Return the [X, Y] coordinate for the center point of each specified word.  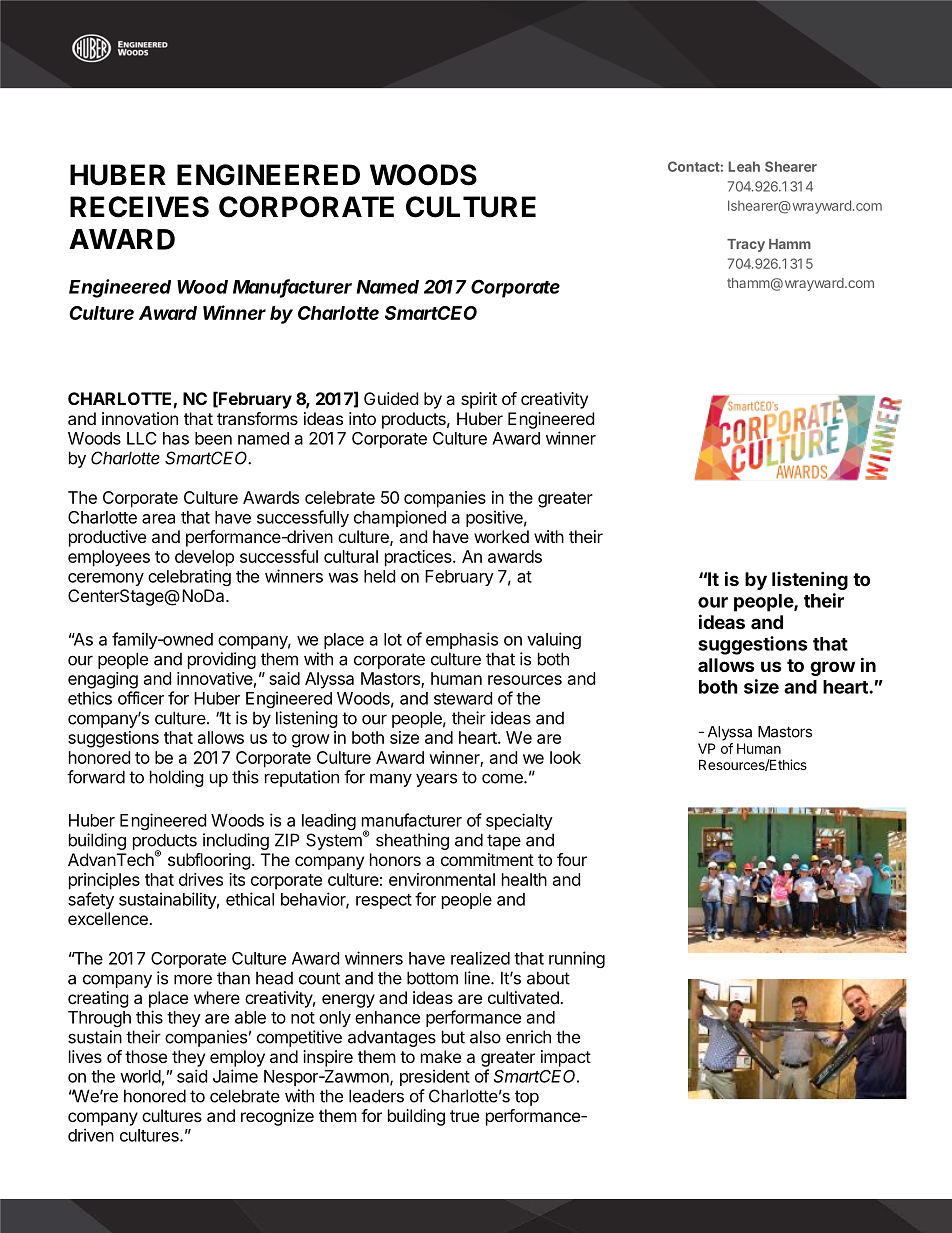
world [140, 1076]
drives [201, 879]
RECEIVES [139, 207]
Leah [744, 166]
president [435, 1077]
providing [222, 660]
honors [395, 859]
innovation [140, 418]
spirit [479, 400]
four [572, 859]
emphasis [462, 640]
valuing [554, 640]
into [362, 418]
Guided [391, 398]
